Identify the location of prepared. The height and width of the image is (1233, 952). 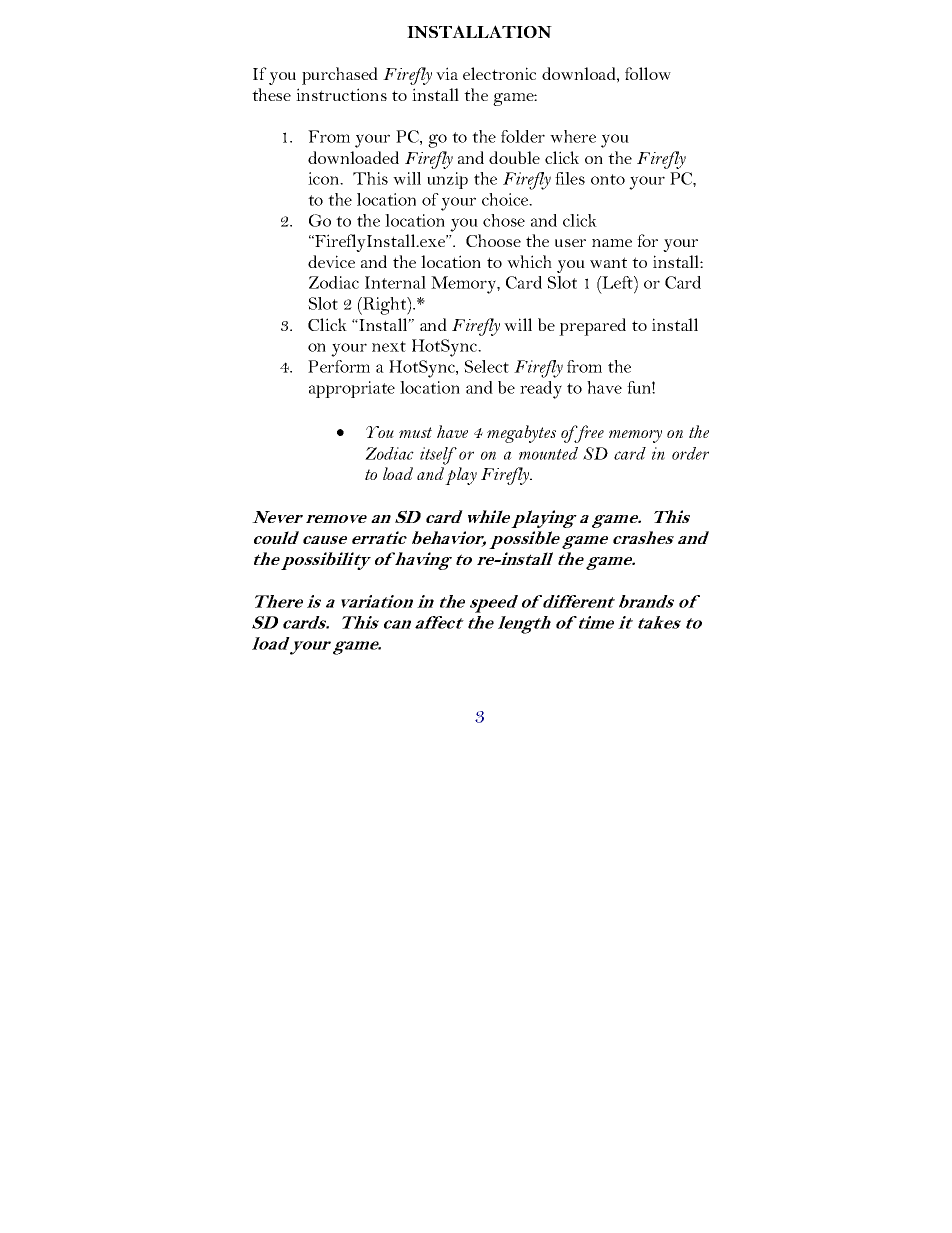
(592, 327).
